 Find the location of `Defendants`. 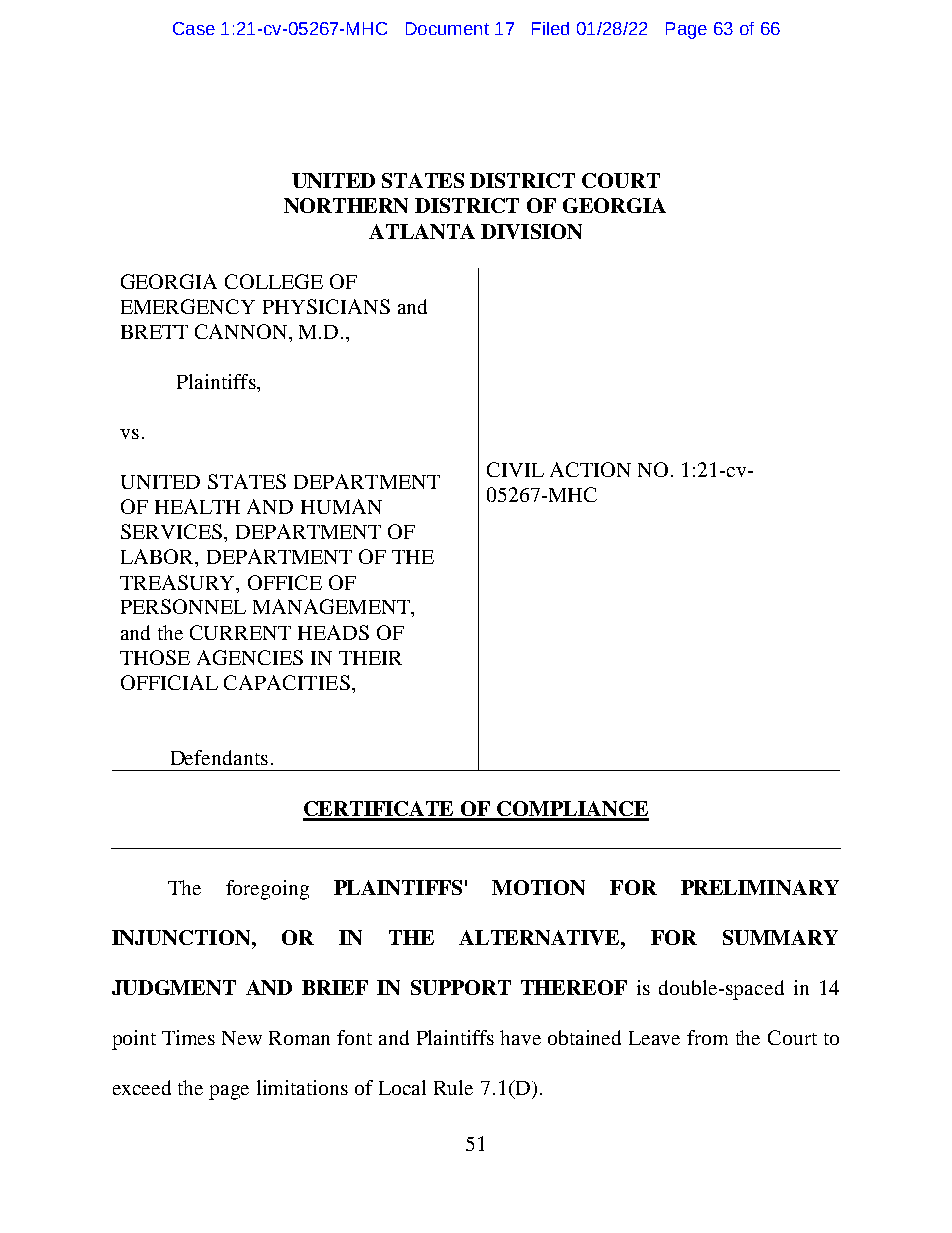

Defendants is located at coordinates (219, 757).
